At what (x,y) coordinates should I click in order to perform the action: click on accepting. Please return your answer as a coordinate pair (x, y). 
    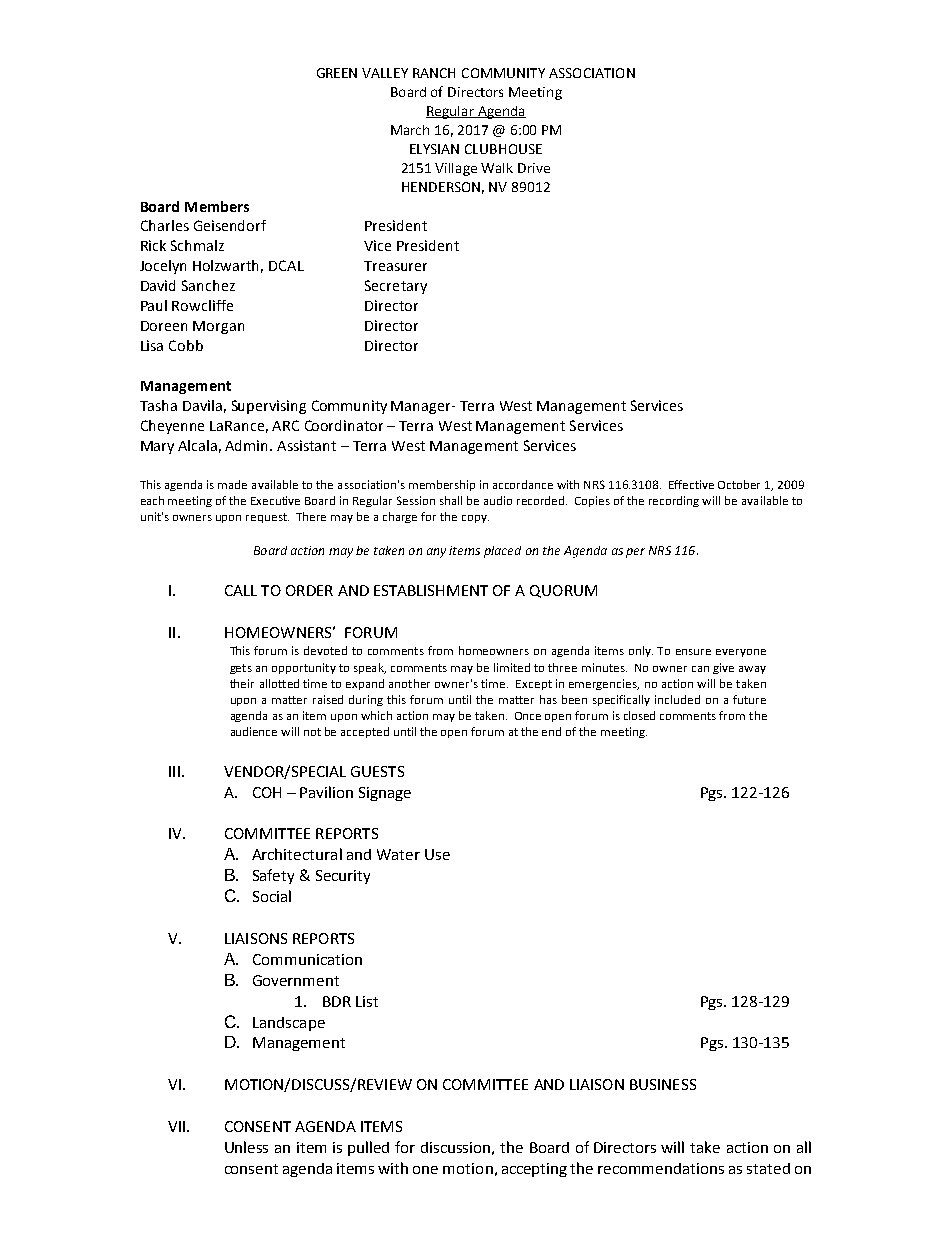
    Looking at the image, I should click on (534, 1170).
